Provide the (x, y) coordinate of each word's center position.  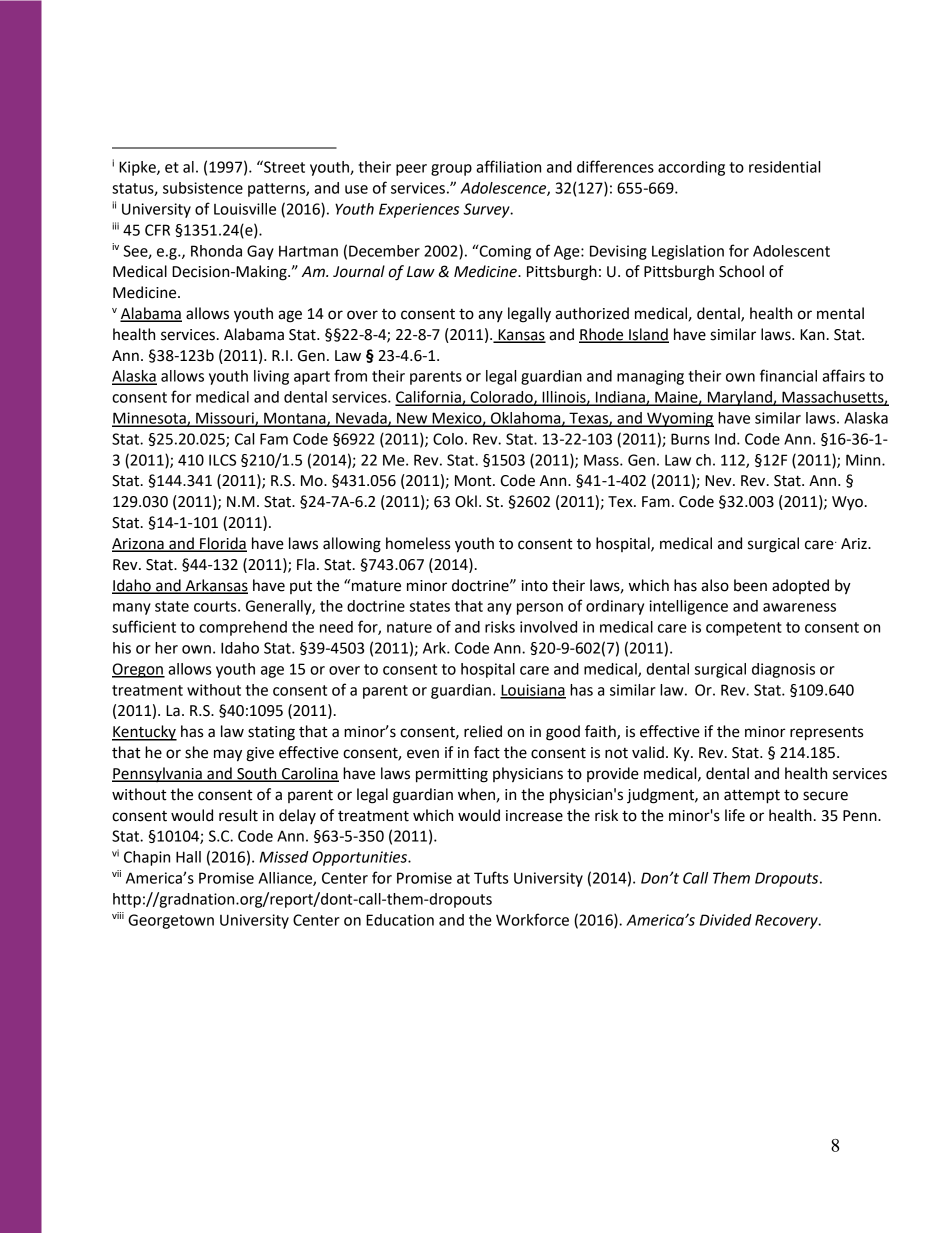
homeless (418, 543)
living (271, 377)
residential (784, 167)
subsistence (203, 188)
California (429, 397)
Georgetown (171, 921)
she (196, 752)
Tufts (491, 877)
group (451, 170)
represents (826, 734)
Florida (222, 544)
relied (483, 731)
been (750, 585)
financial (788, 375)
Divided (726, 920)
